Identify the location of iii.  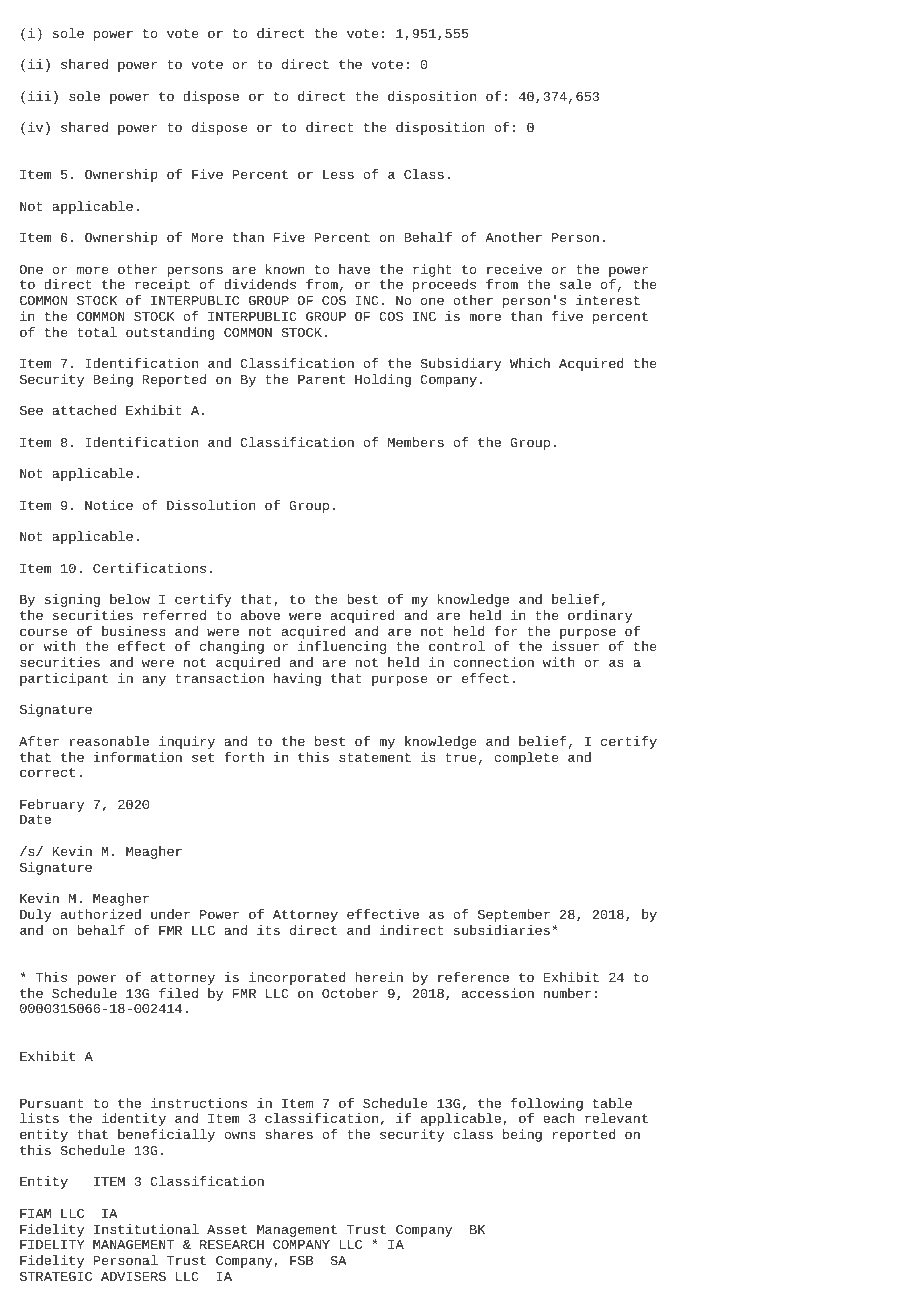
(40, 96).
